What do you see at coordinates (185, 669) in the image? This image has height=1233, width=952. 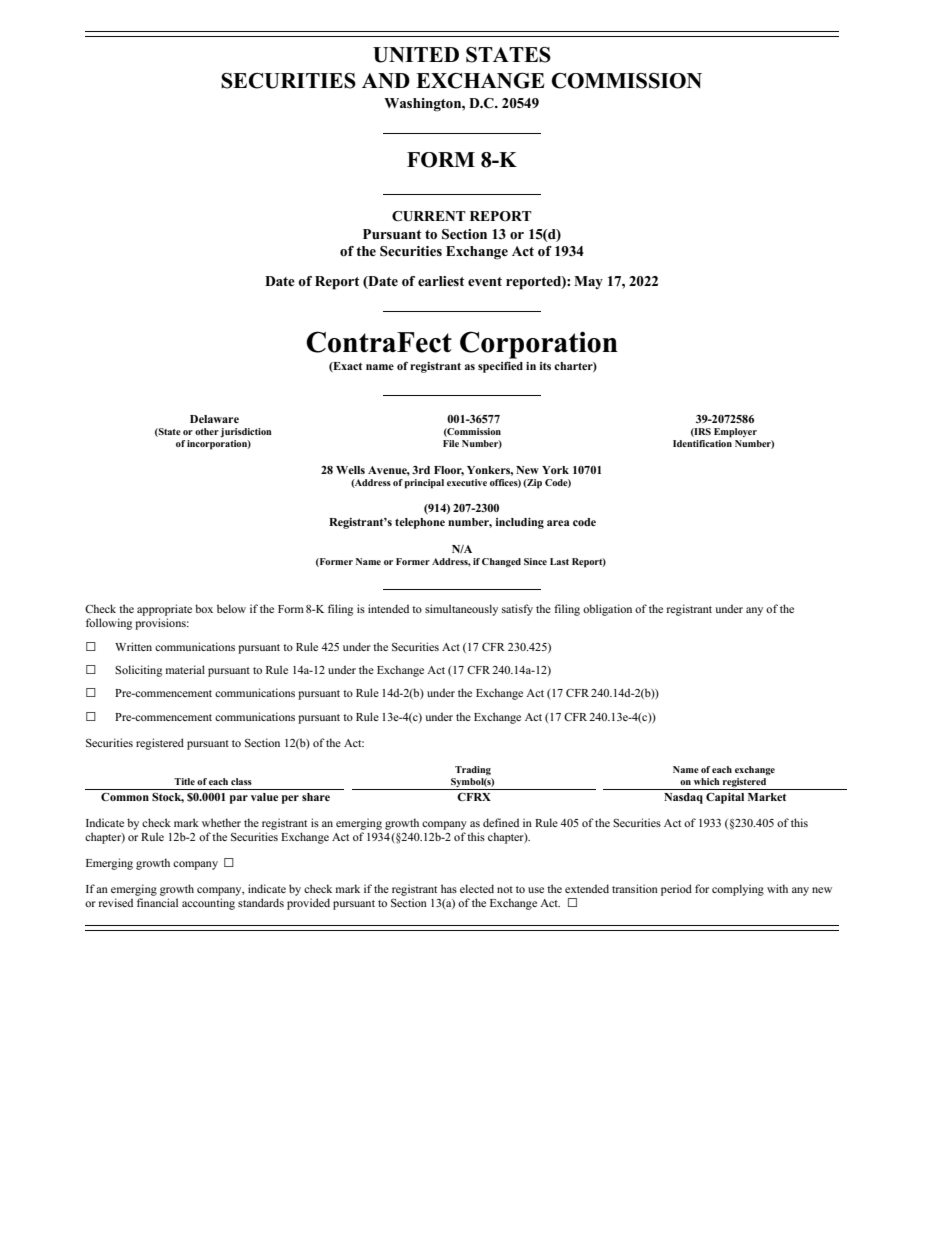 I see `material` at bounding box center [185, 669].
